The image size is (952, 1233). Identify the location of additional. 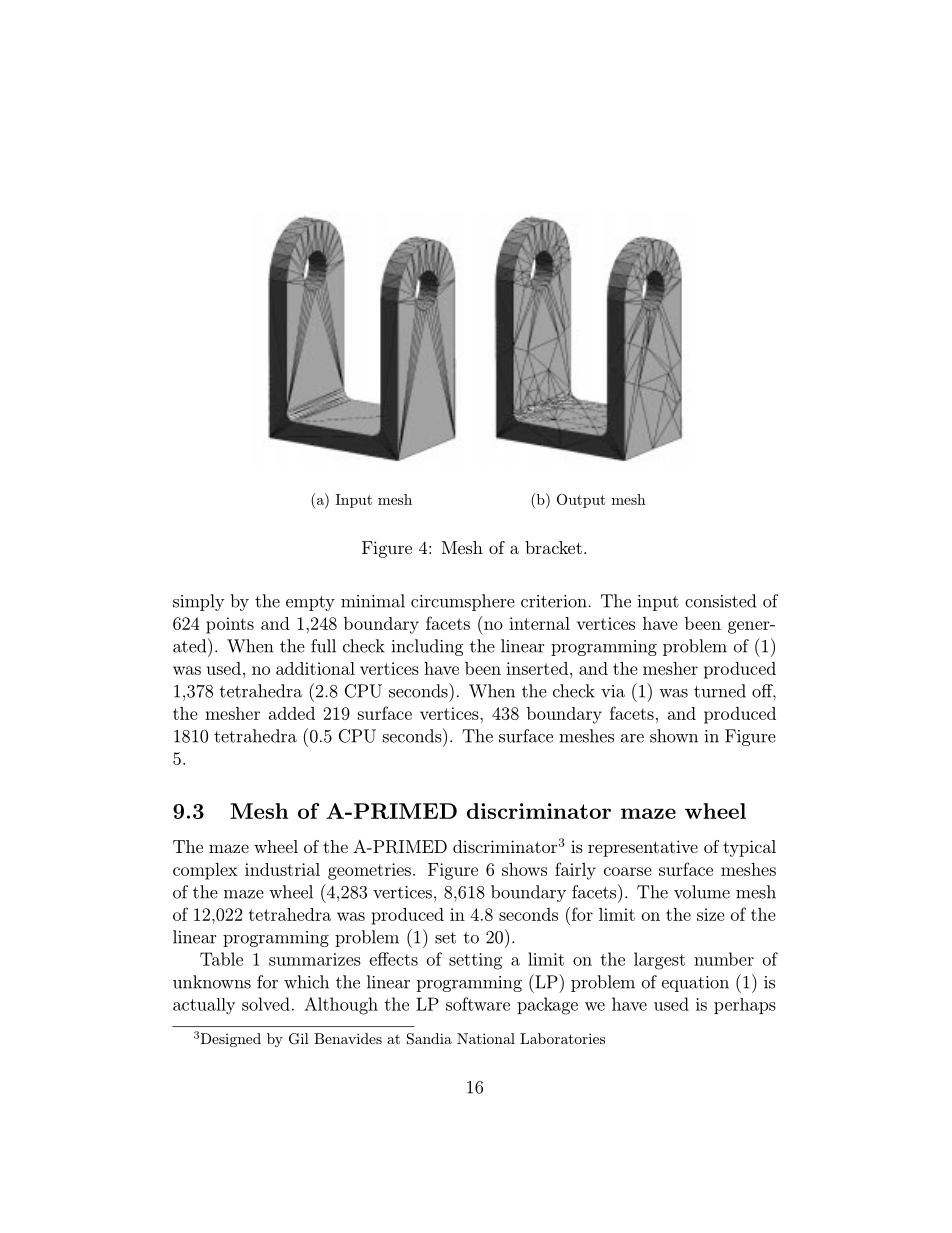
(315, 668).
